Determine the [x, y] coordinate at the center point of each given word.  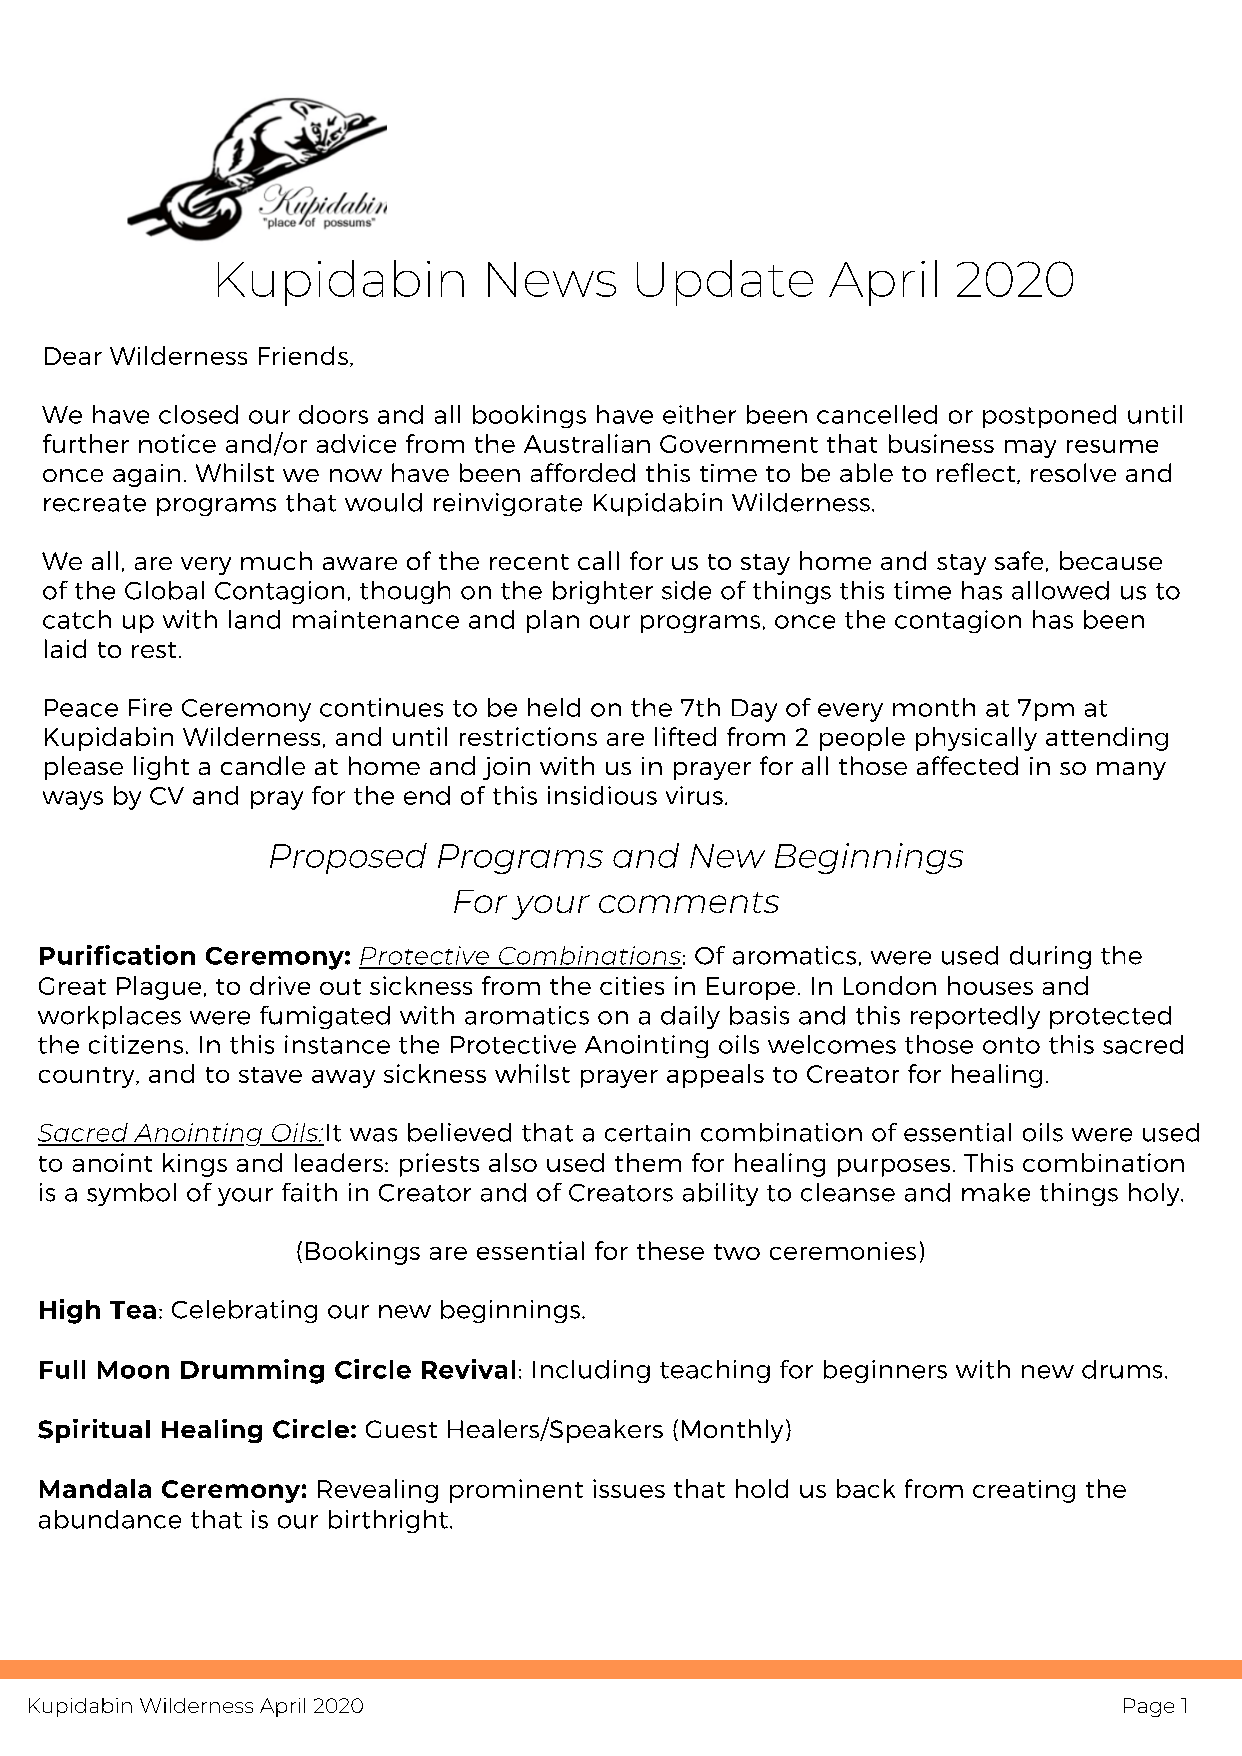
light [161, 768]
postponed [1049, 416]
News [552, 279]
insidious [602, 795]
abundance [110, 1519]
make [996, 1192]
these [670, 1250]
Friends [303, 355]
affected [967, 765]
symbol [131, 1194]
